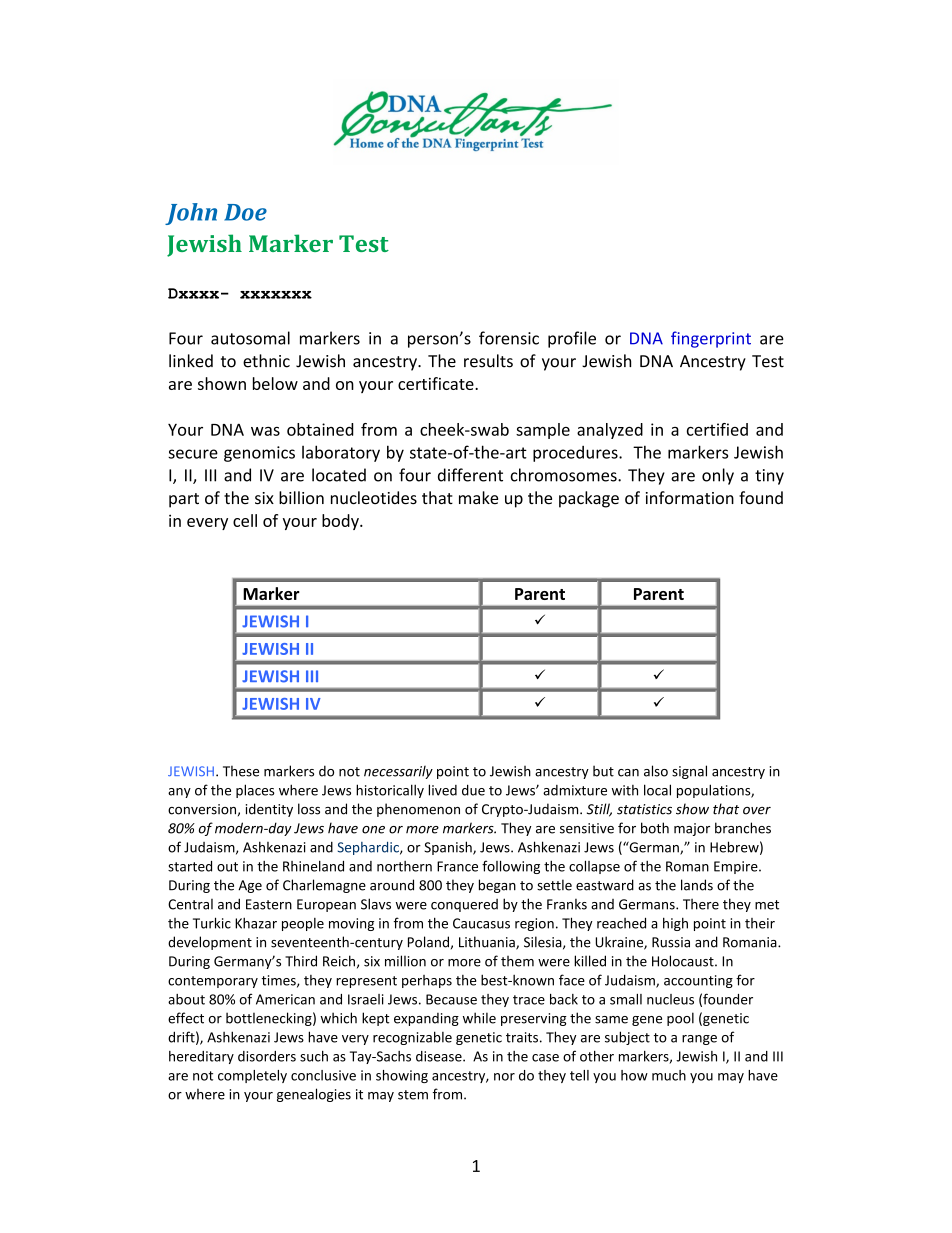 This document has width=952, height=1233. Describe the element at coordinates (689, 772) in the document. I see `signal` at that location.
